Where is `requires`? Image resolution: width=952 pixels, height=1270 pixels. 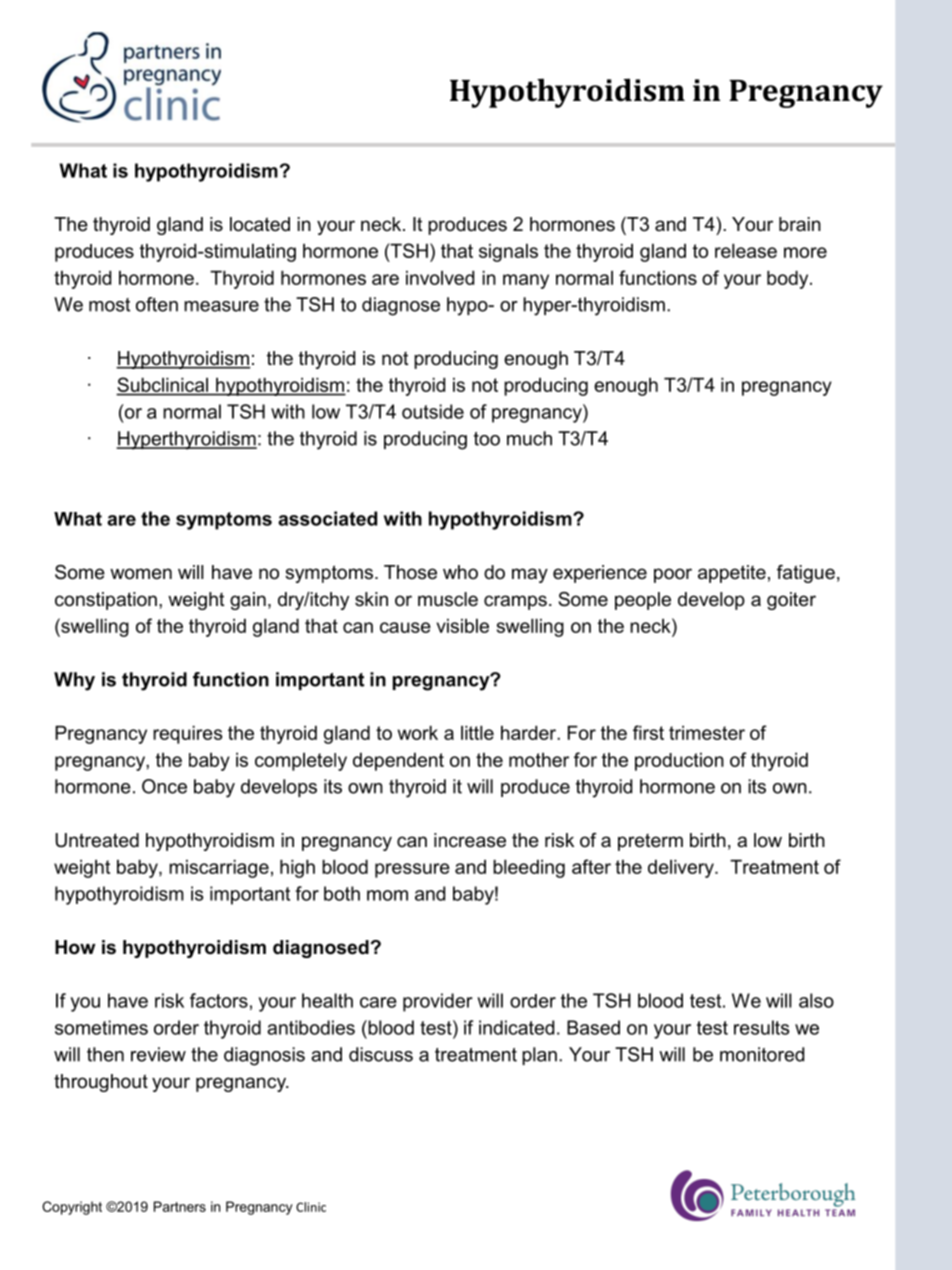
requires is located at coordinates (187, 735).
